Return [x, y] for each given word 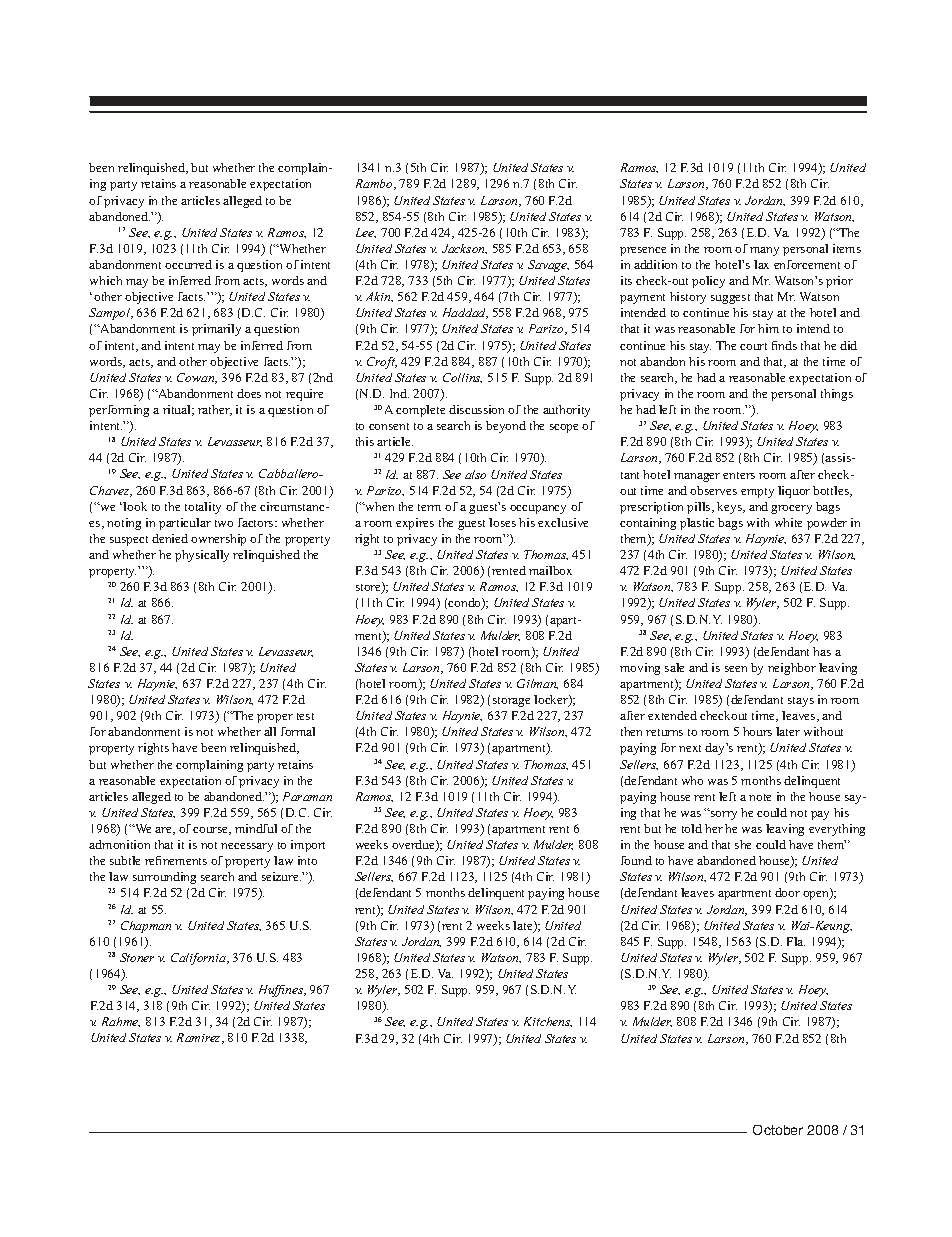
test [305, 716]
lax [761, 264]
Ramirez [200, 1038]
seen [736, 669]
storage [511, 702]
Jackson [464, 249]
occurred [188, 264]
